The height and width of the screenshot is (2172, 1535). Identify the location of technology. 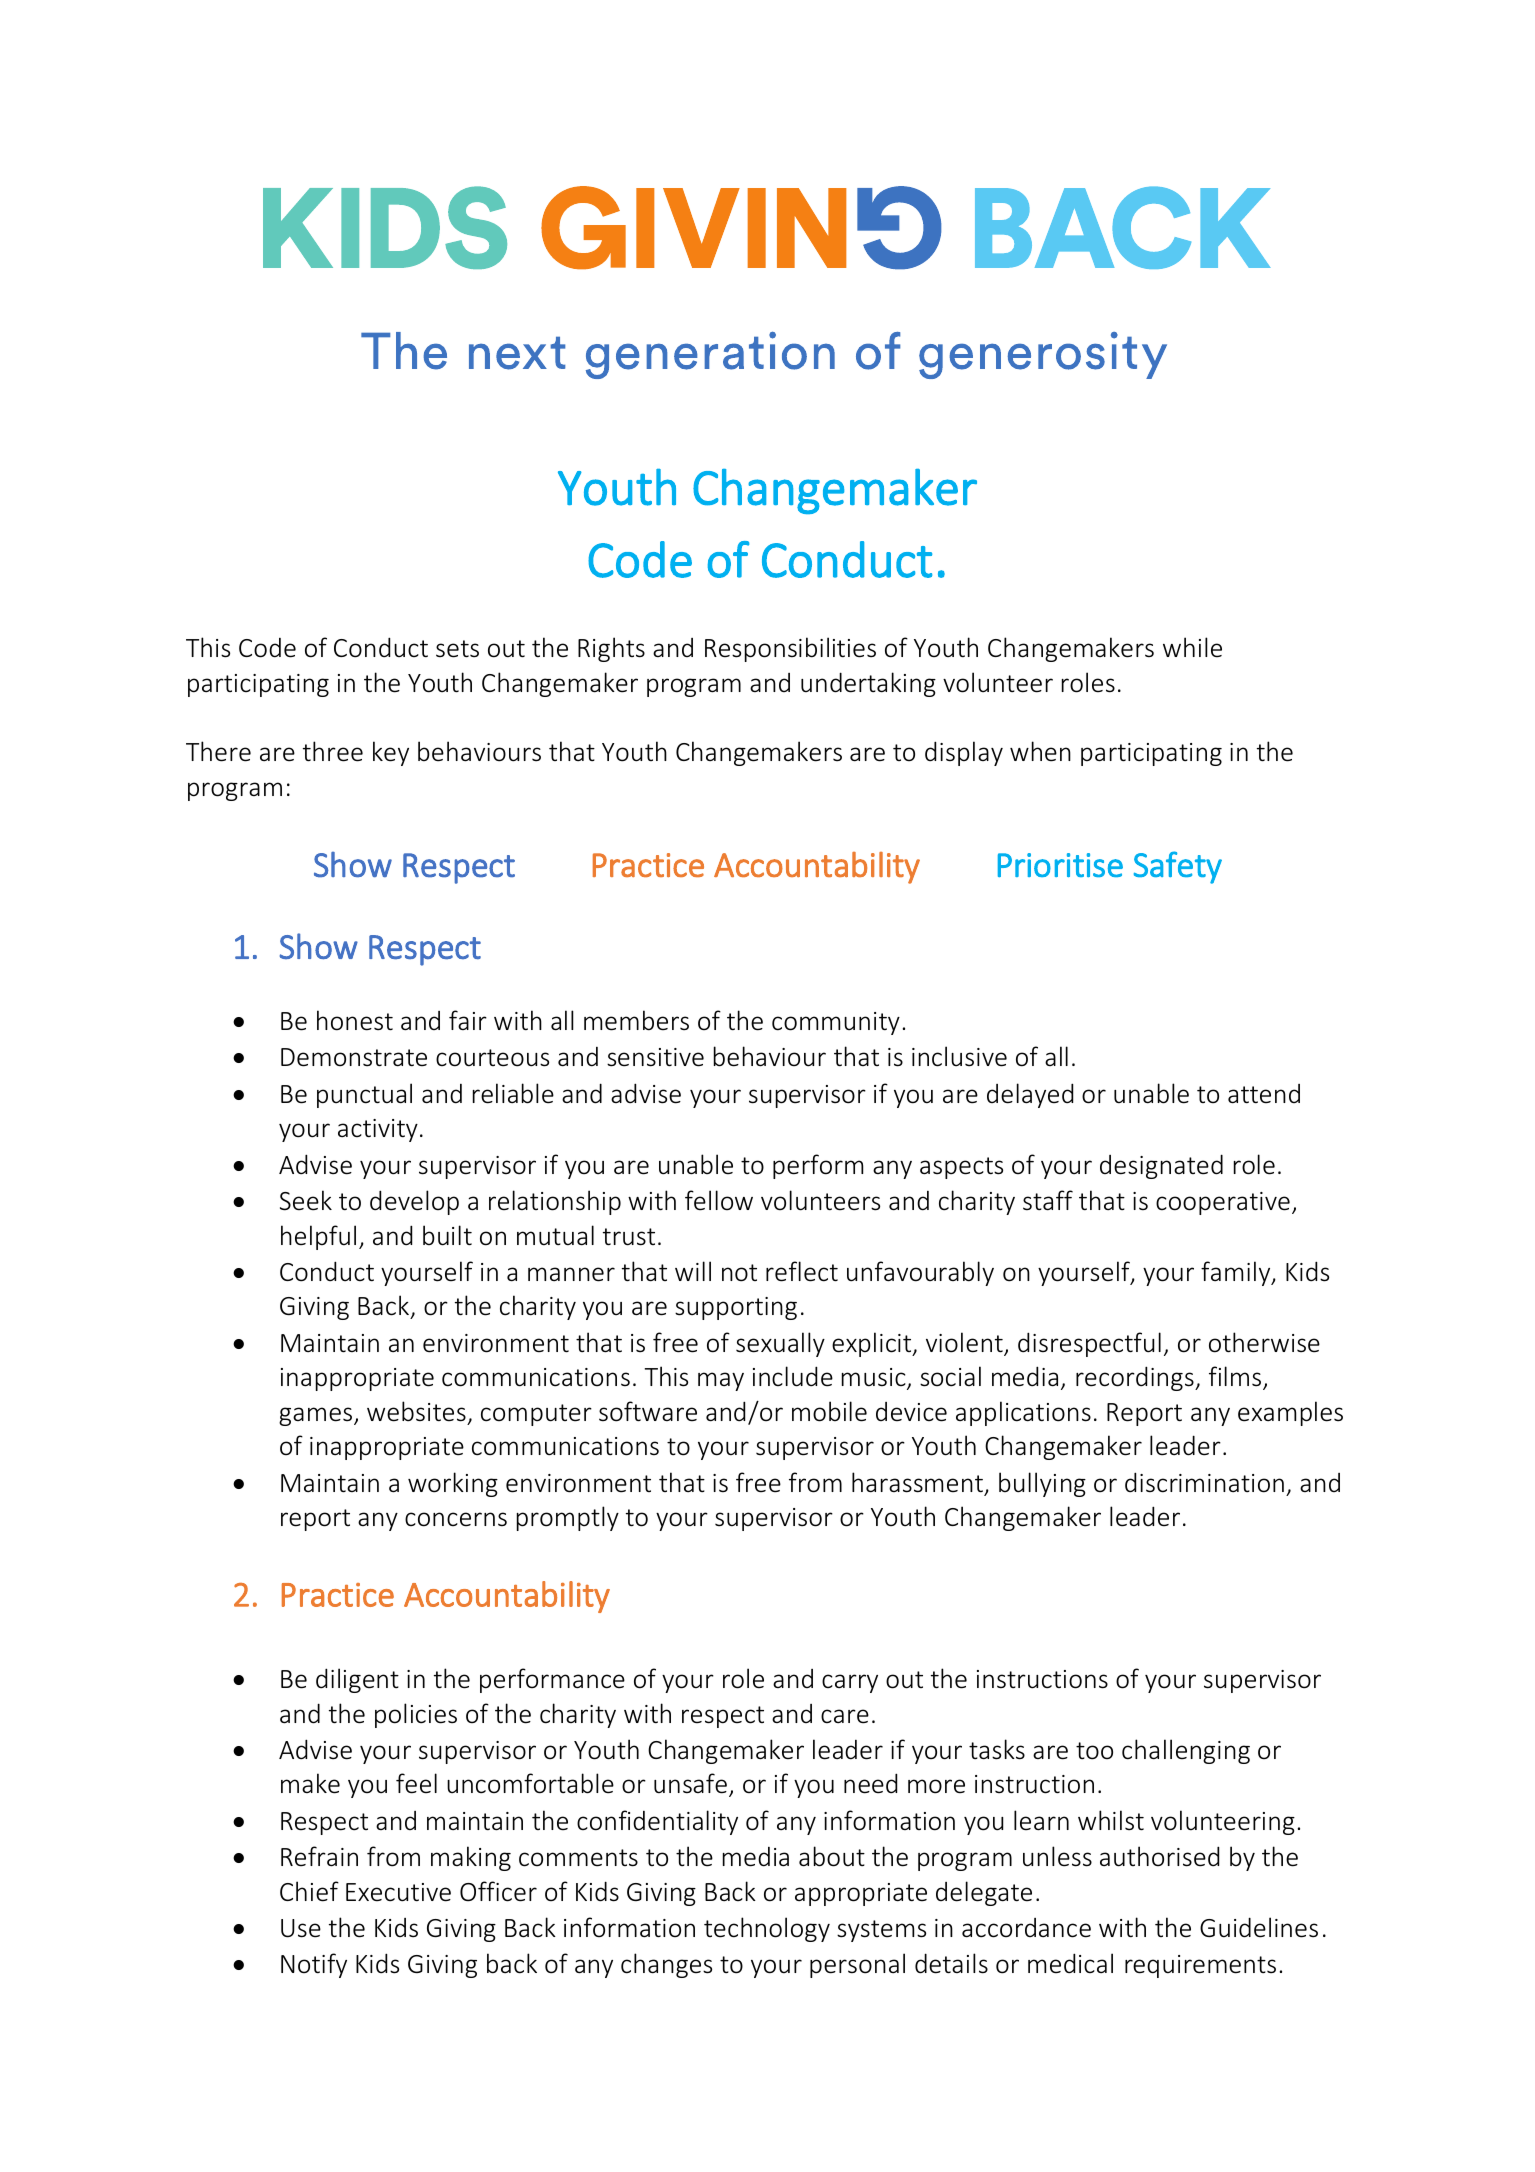
(767, 1929).
